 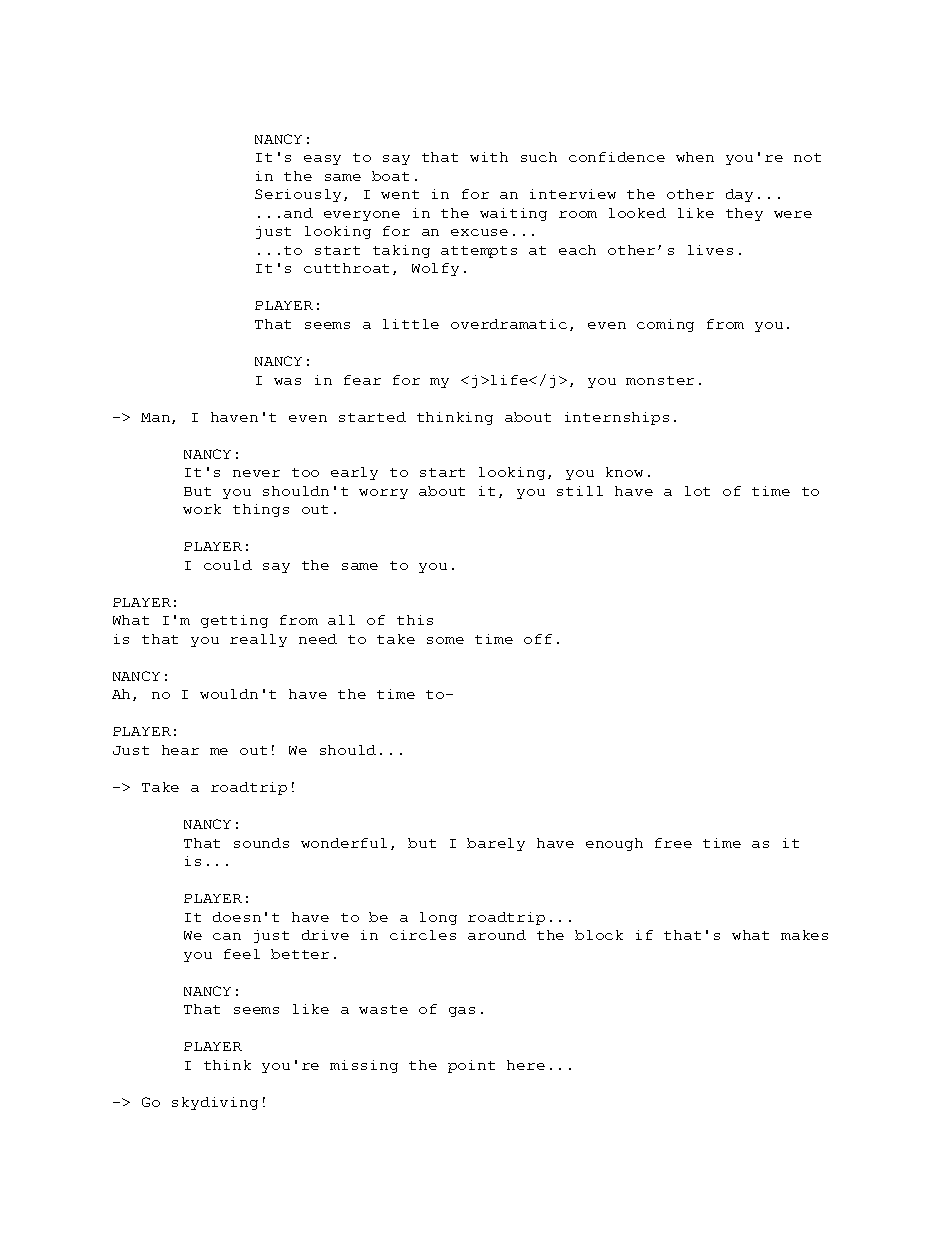 I want to click on getting, so click(x=234, y=621).
